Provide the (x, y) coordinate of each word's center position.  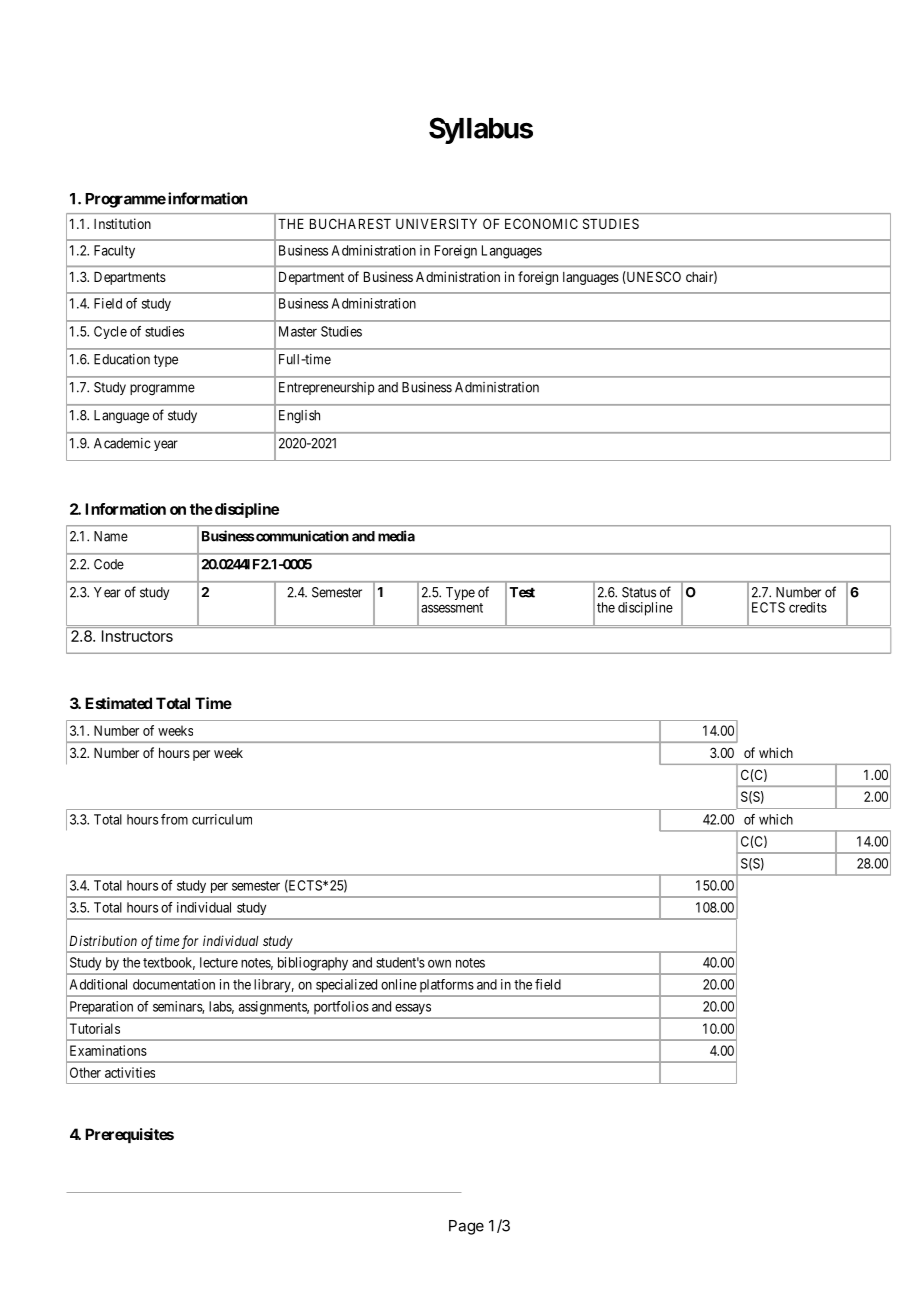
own (439, 964)
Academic (122, 443)
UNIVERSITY (436, 223)
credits (808, 607)
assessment (452, 608)
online (399, 984)
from (174, 819)
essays (413, 1009)
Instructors (137, 636)
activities (130, 1072)
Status (639, 592)
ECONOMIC (541, 223)
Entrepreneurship (326, 388)
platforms (447, 985)
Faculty (114, 252)
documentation (174, 984)
